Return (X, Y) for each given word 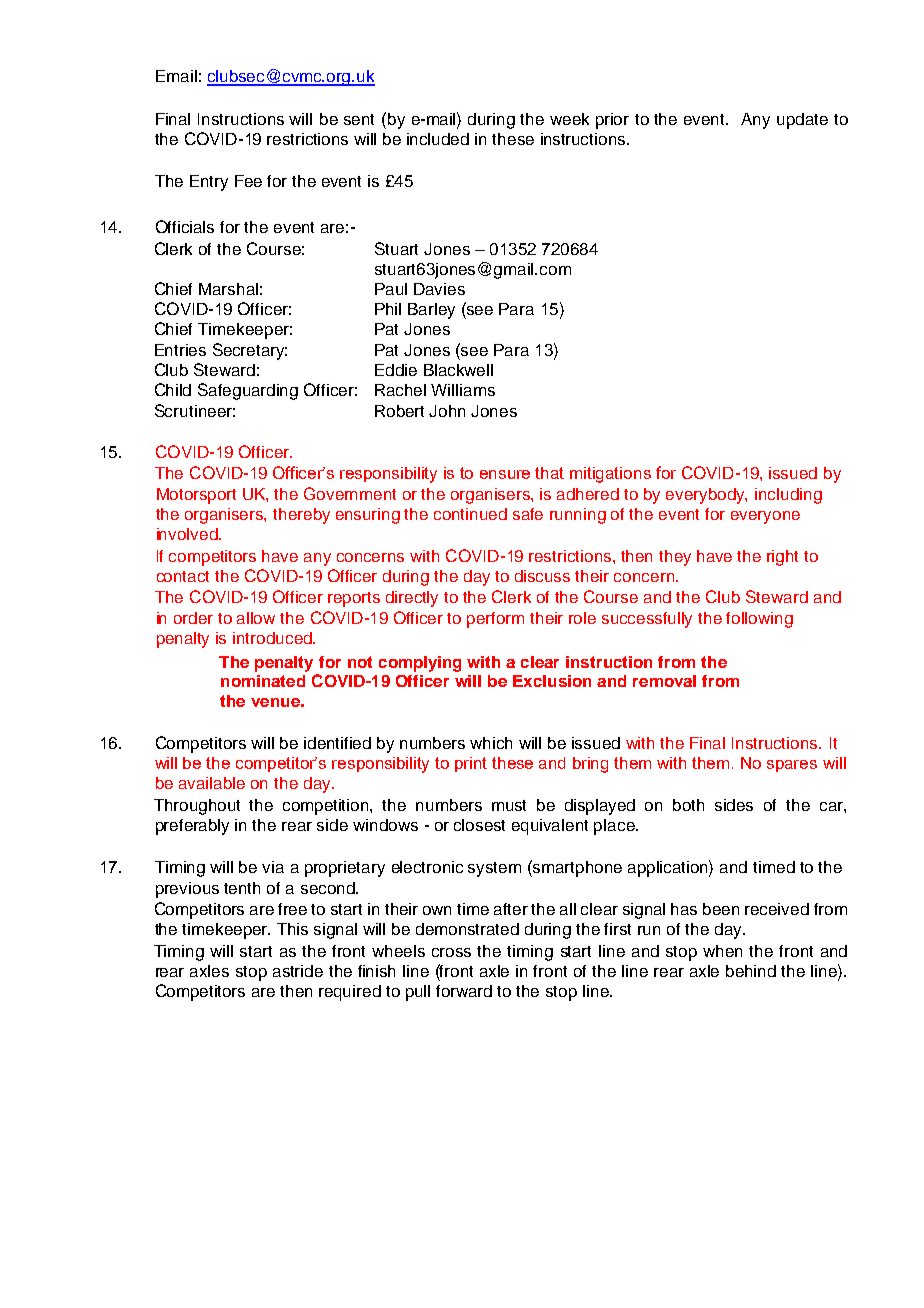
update (802, 121)
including (788, 496)
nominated (263, 681)
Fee (248, 181)
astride (298, 971)
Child (173, 389)
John (447, 411)
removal (664, 681)
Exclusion (552, 681)
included (438, 139)
